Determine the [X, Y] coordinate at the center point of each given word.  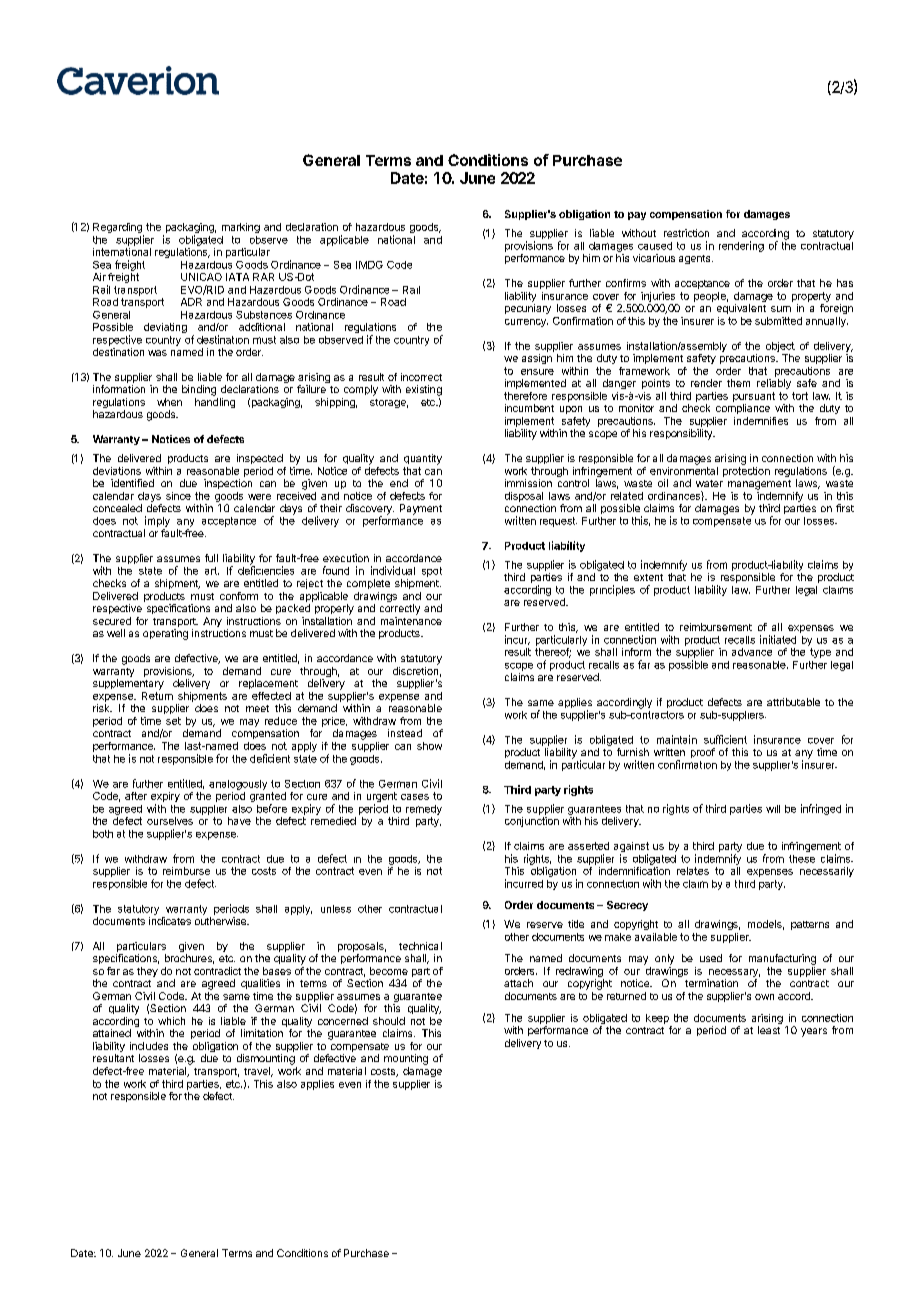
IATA [237, 277]
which [171, 1021]
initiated [778, 639]
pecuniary [528, 309]
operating [165, 634]
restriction [686, 233]
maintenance [411, 621]
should [389, 1021]
